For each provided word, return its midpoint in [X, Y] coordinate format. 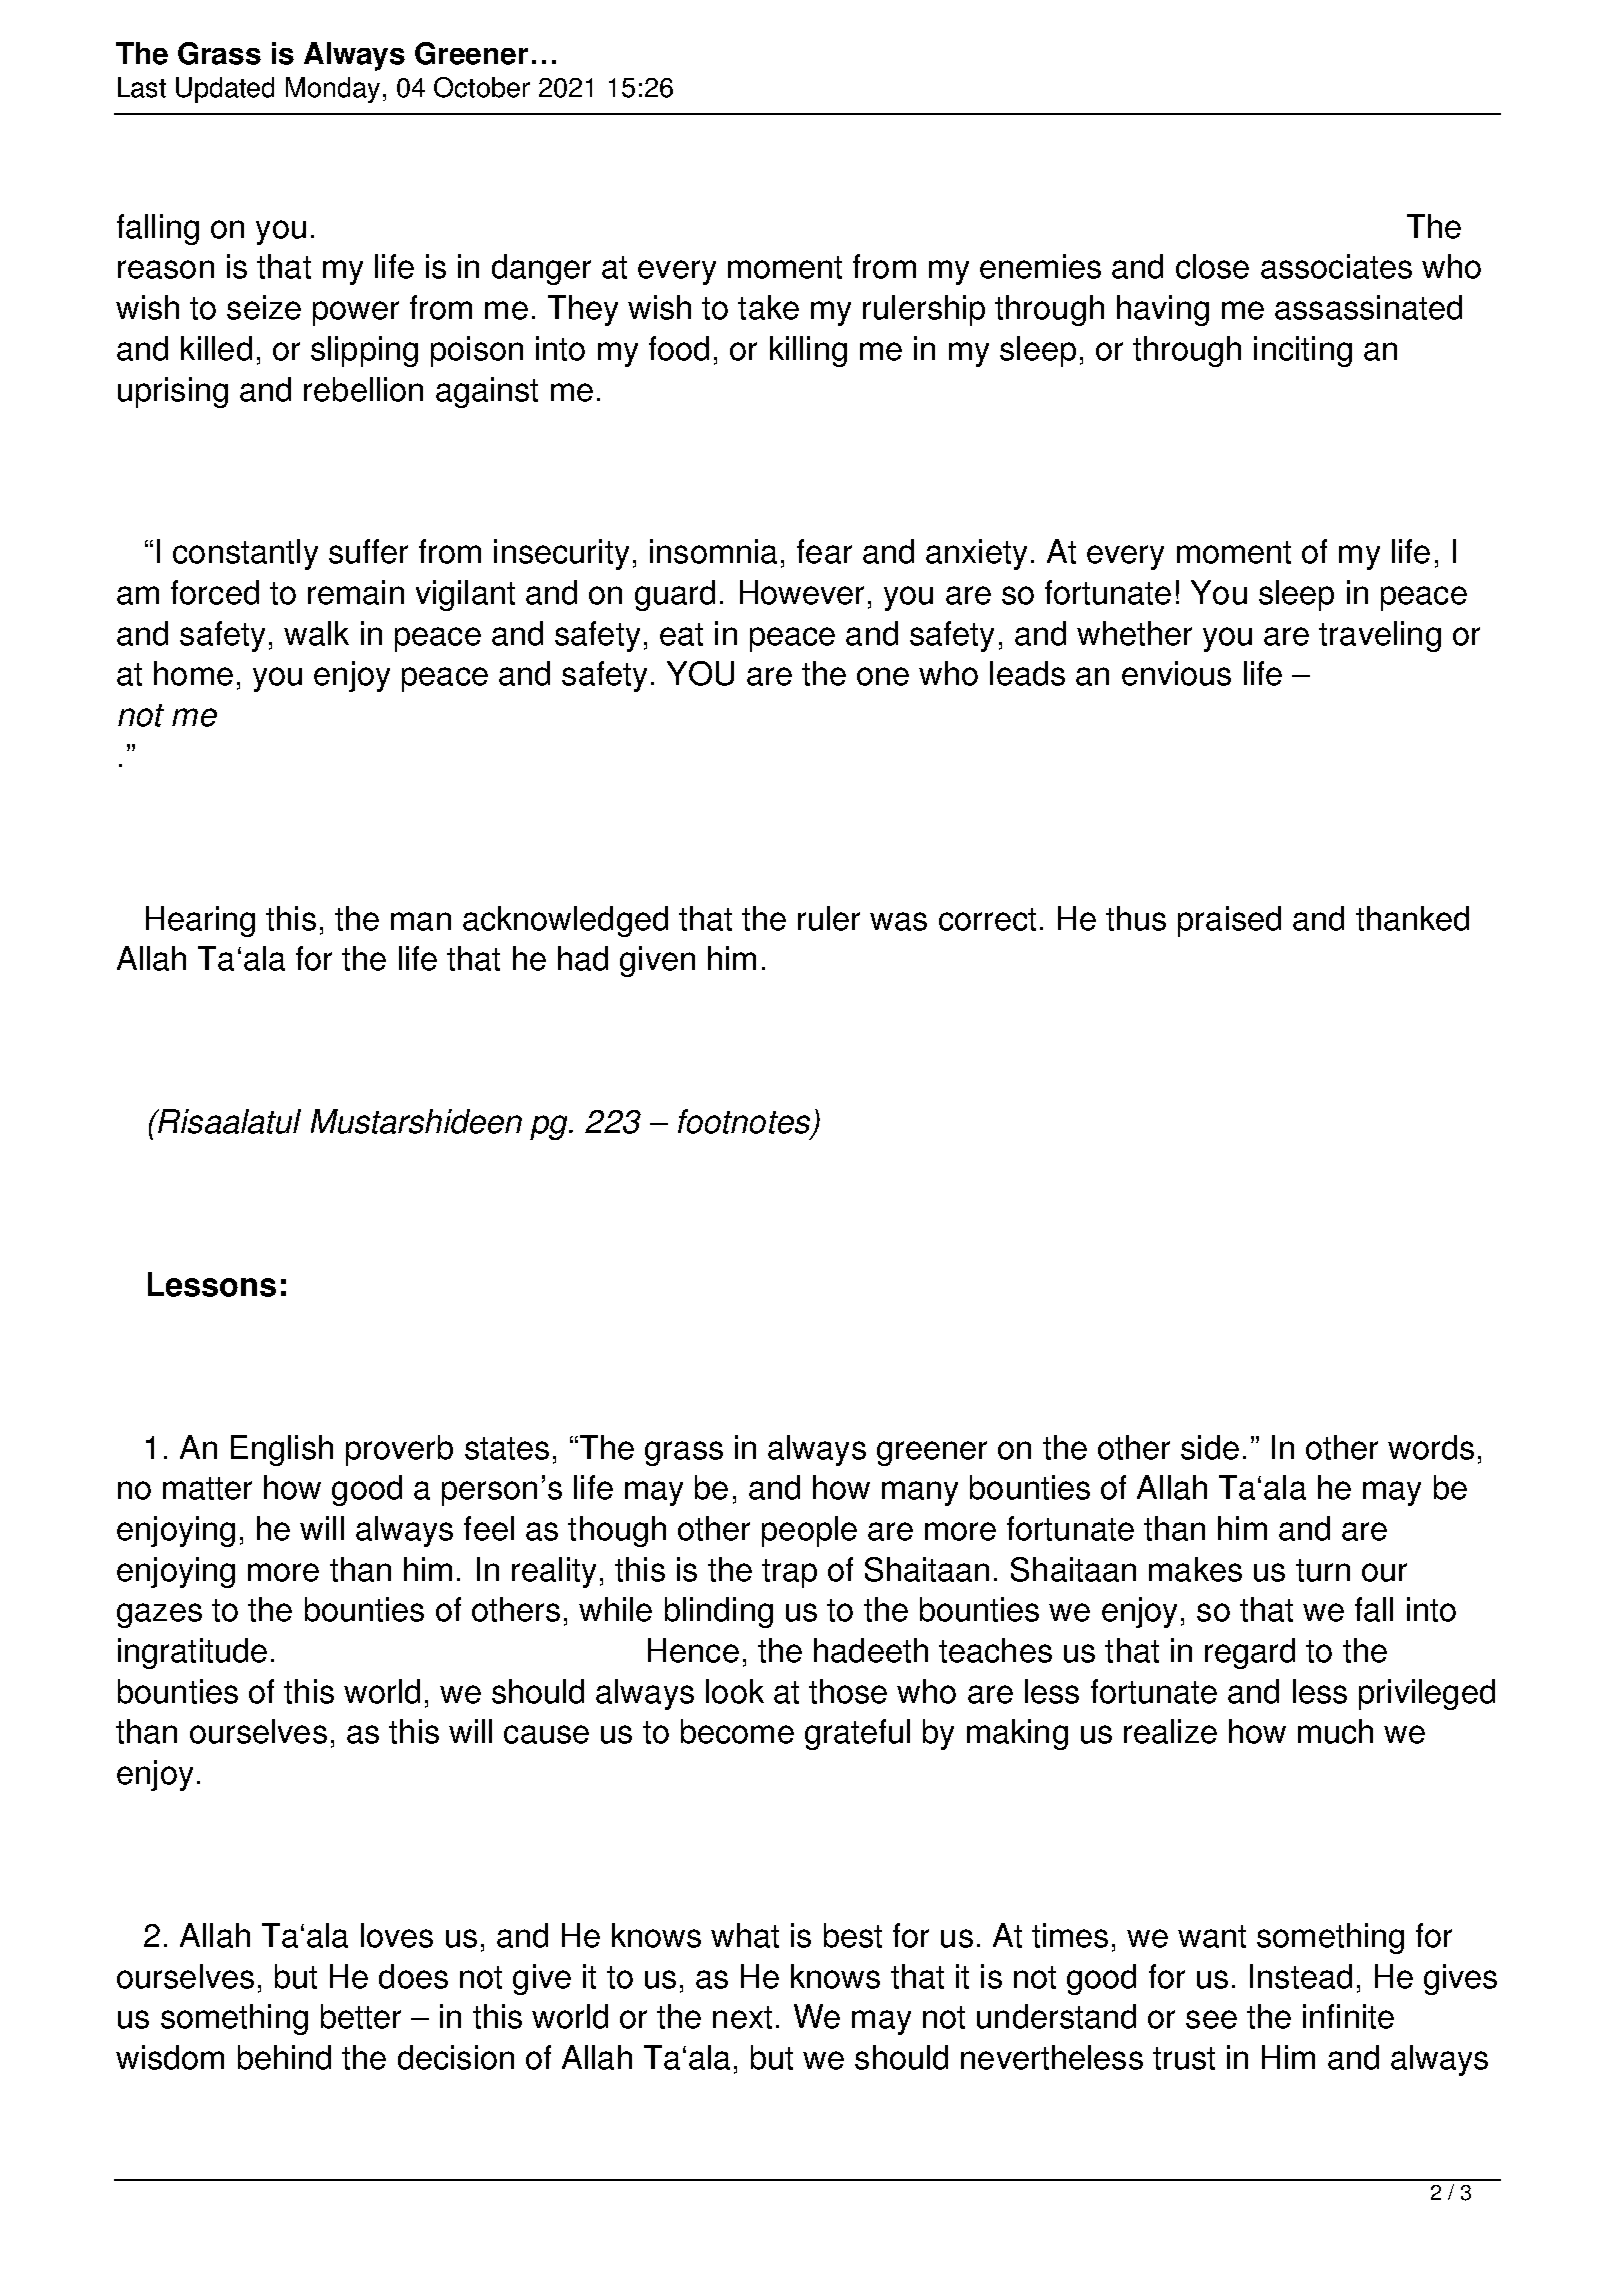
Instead [1301, 1976]
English [282, 1450]
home [193, 673]
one [883, 676]
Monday [333, 90]
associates [1336, 266]
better [361, 2016]
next [742, 2017]
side [1210, 1447]
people [809, 1531]
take [768, 307]
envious [1176, 673]
